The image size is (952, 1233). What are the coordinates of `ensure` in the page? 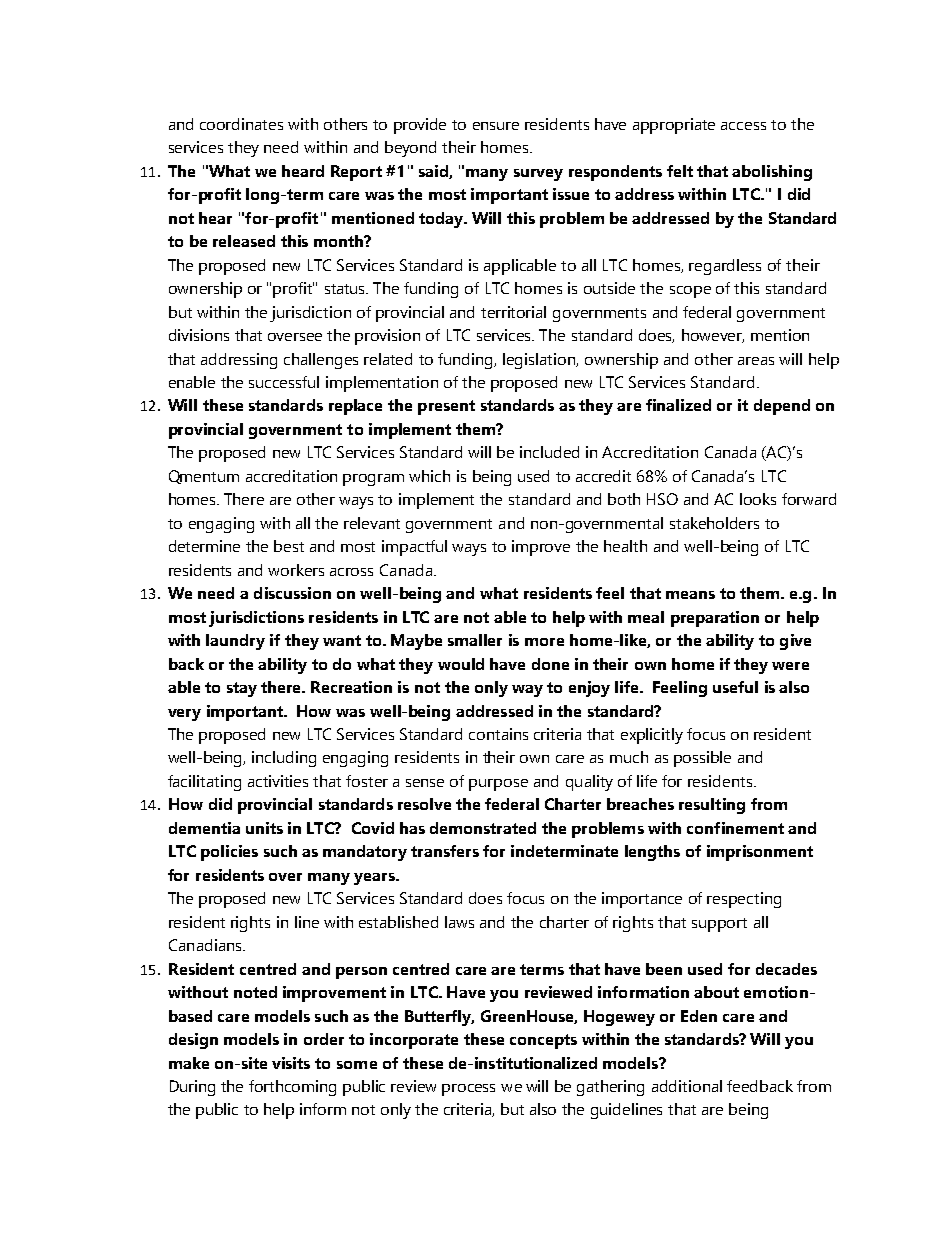 It's located at (496, 126).
